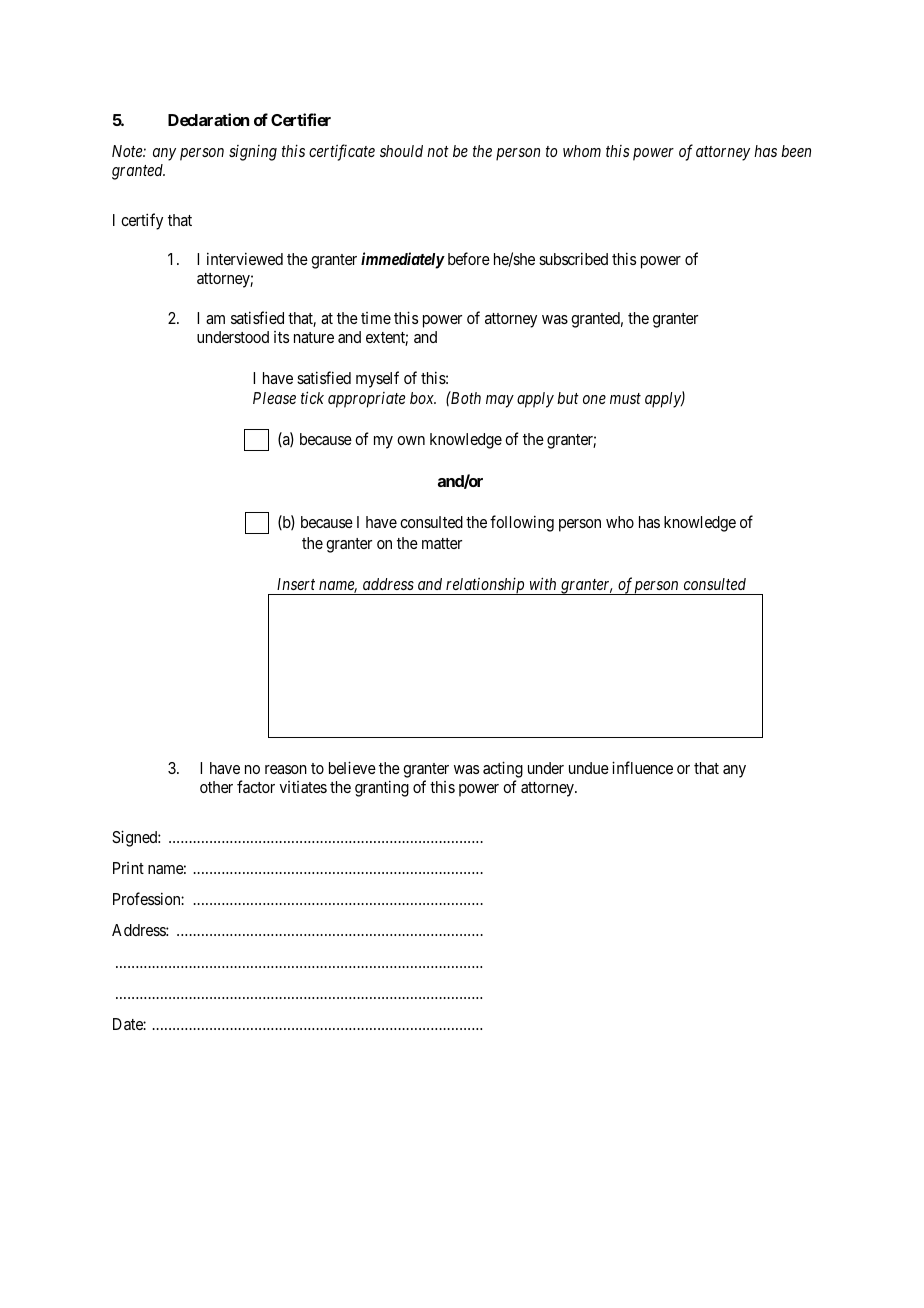 Image resolution: width=924 pixels, height=1308 pixels. What do you see at coordinates (625, 398) in the screenshot?
I see `must` at bounding box center [625, 398].
